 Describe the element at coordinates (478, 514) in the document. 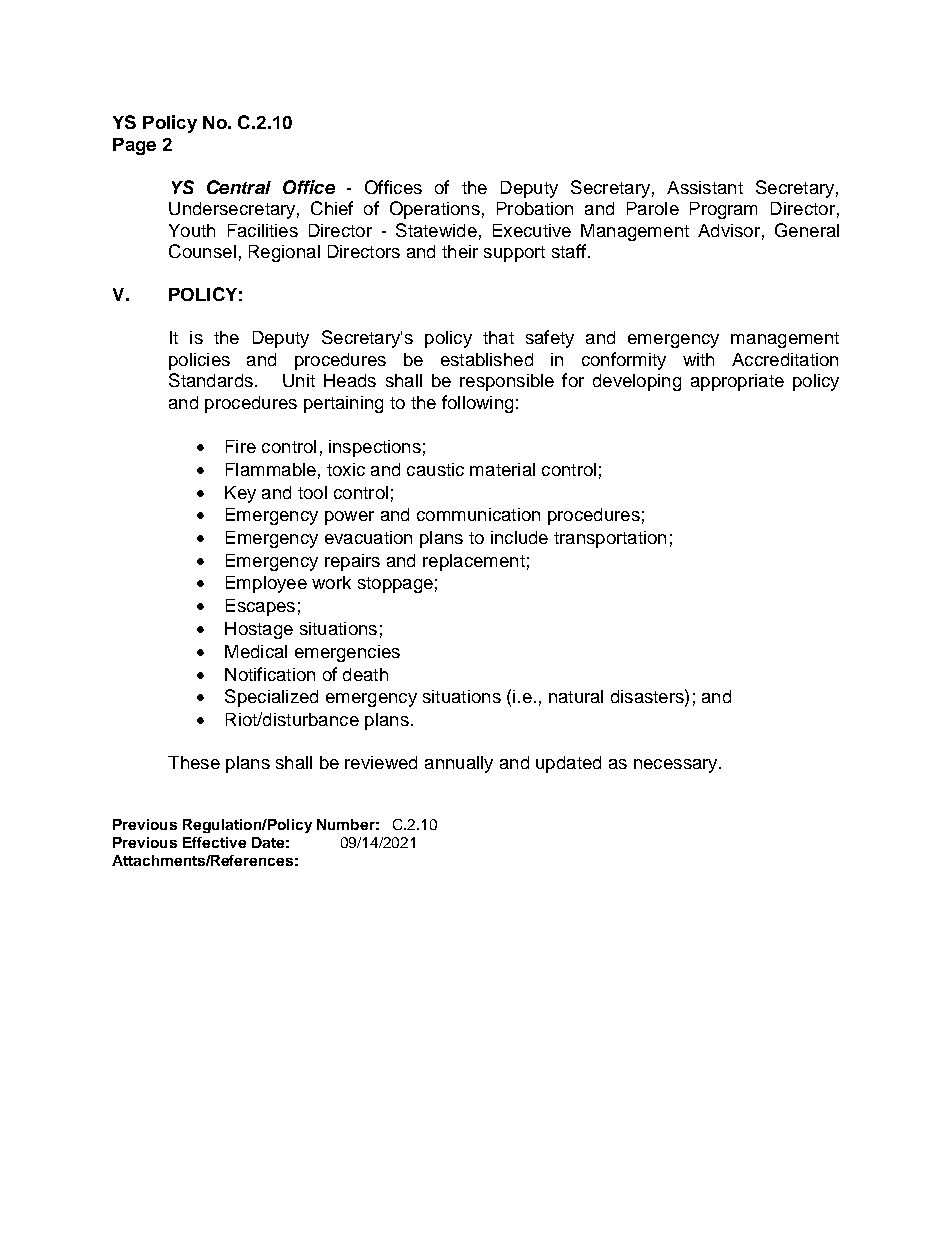

I see `communication` at that location.
